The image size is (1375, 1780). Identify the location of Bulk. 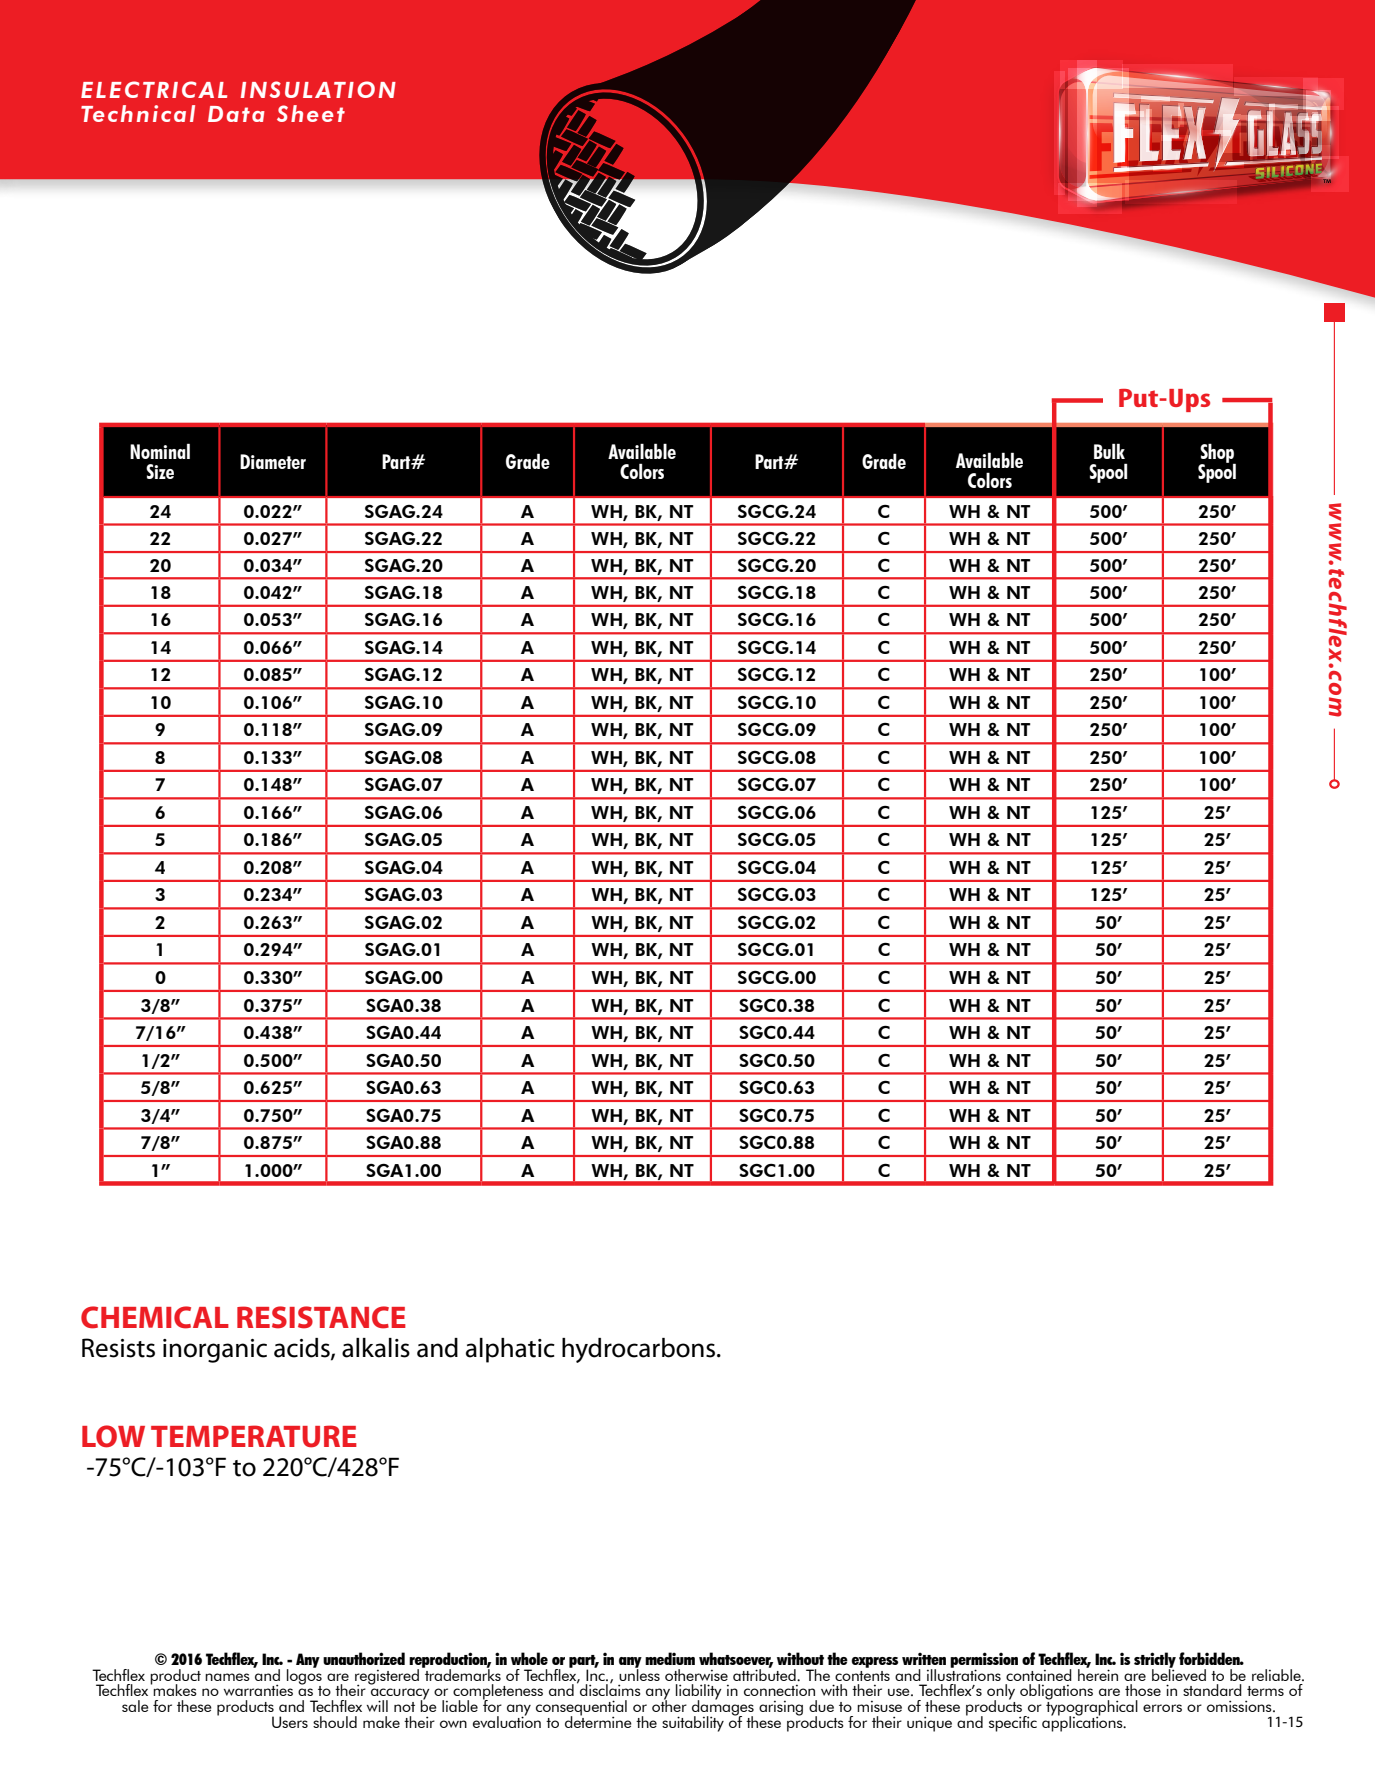
(1109, 451).
